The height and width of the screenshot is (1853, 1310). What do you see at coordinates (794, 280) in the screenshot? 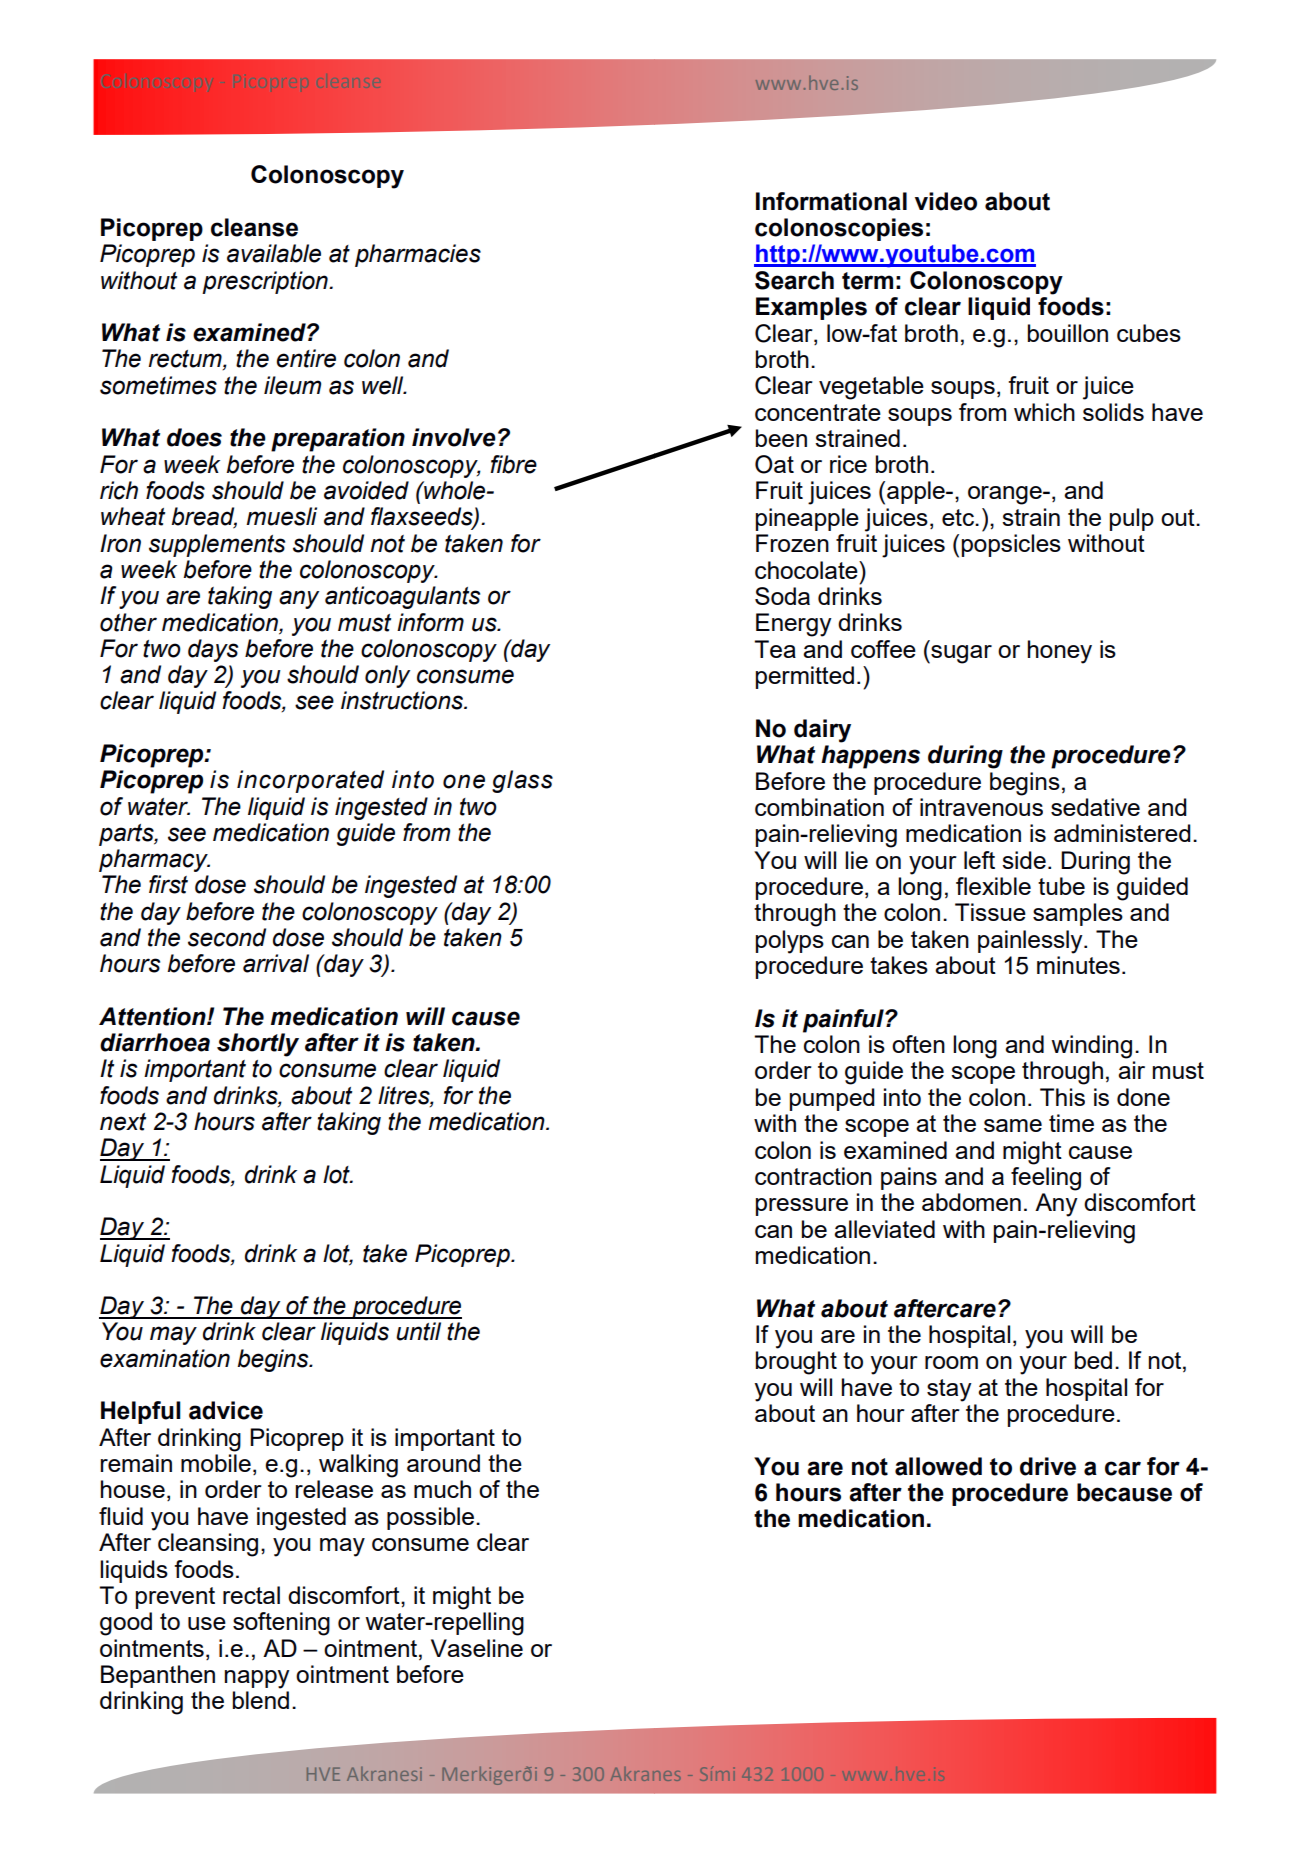
I see `Search` at bounding box center [794, 280].
